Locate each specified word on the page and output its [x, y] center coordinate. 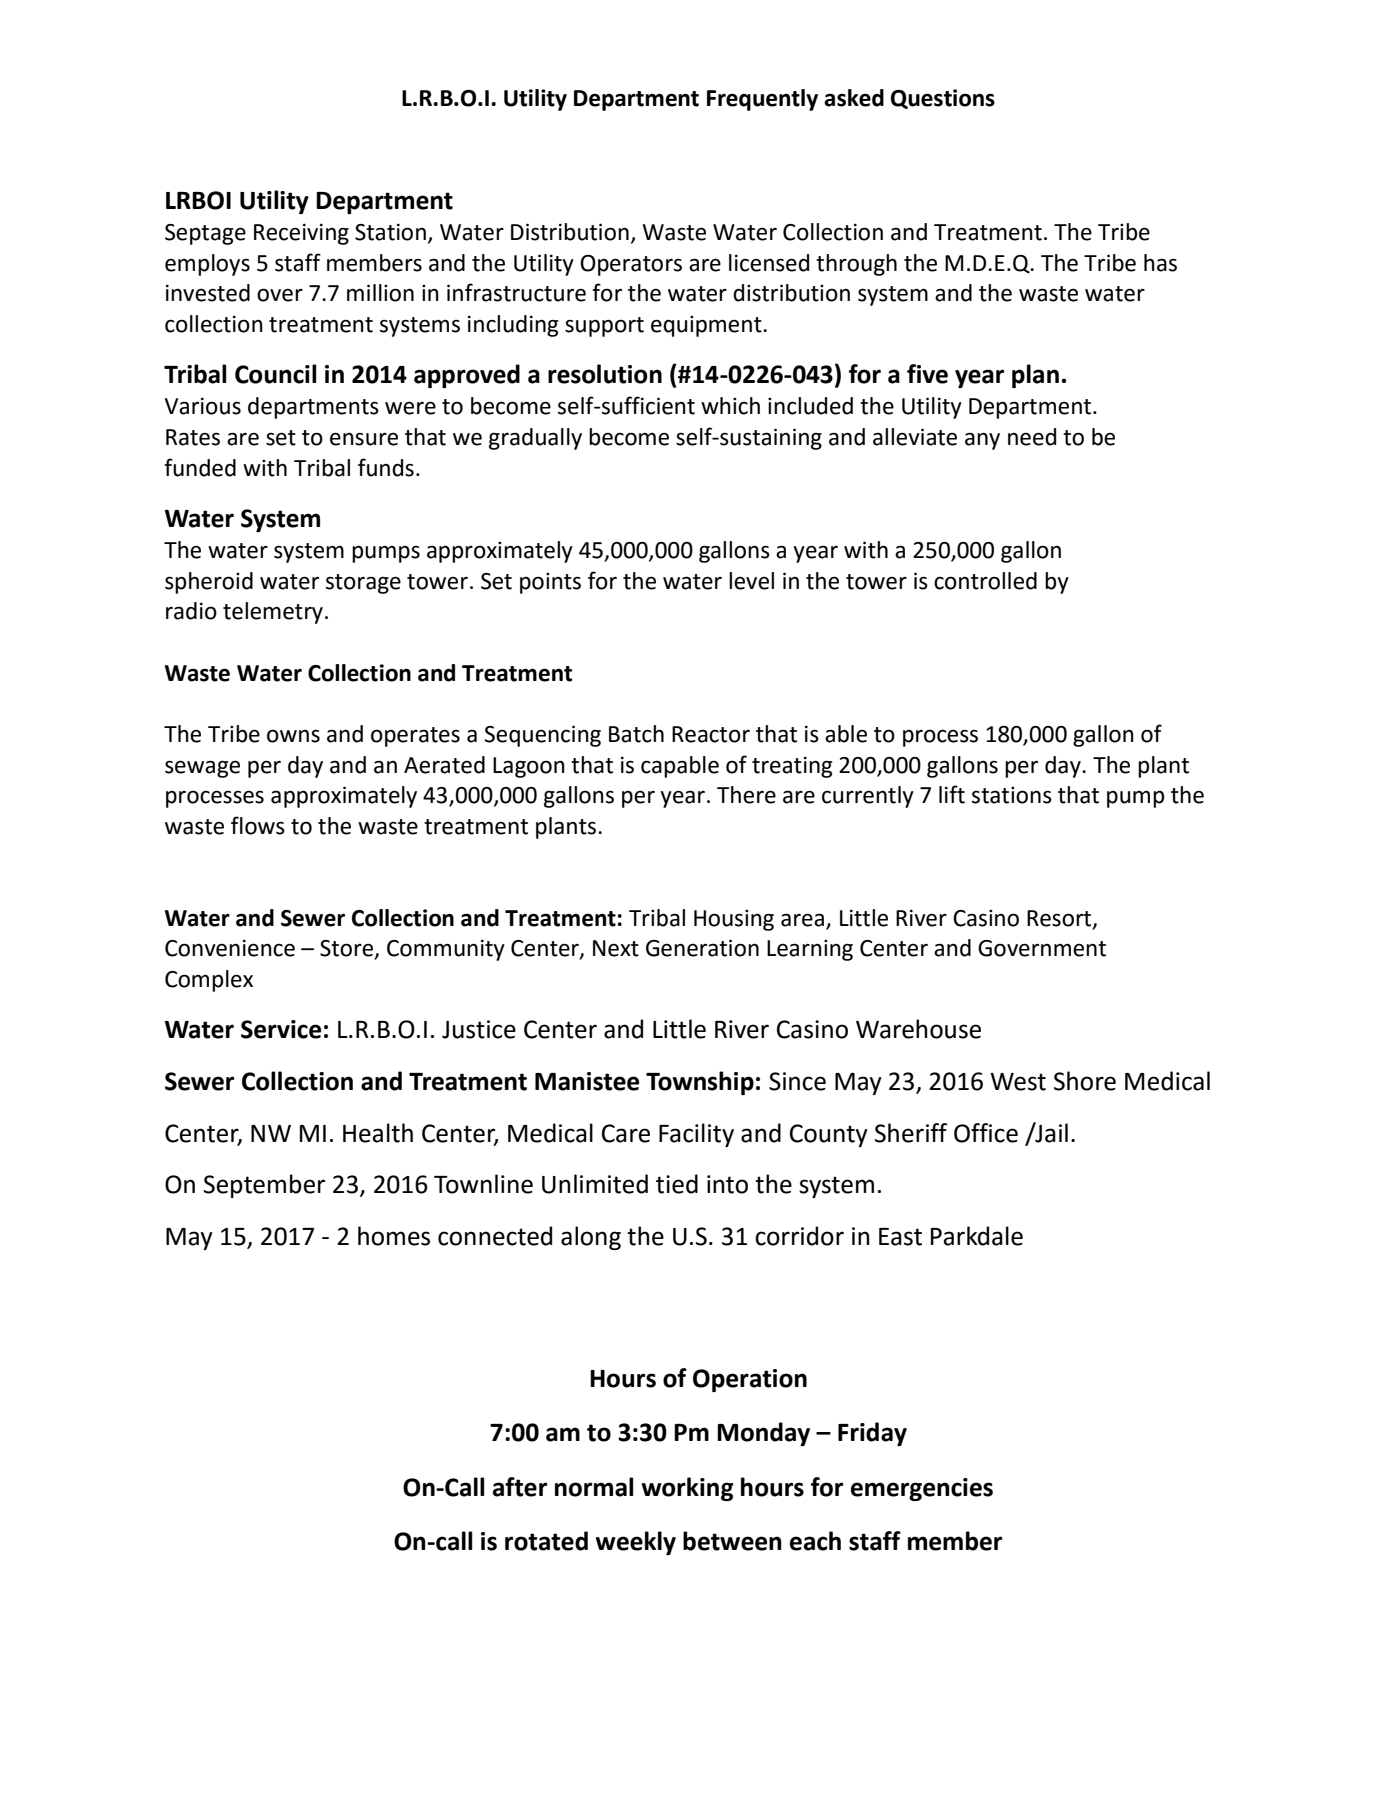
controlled [985, 581]
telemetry [273, 613]
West [1018, 1082]
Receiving [301, 234]
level [751, 581]
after [520, 1487]
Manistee [587, 1081]
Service [281, 1029]
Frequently [762, 100]
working [688, 1489]
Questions [943, 99]
